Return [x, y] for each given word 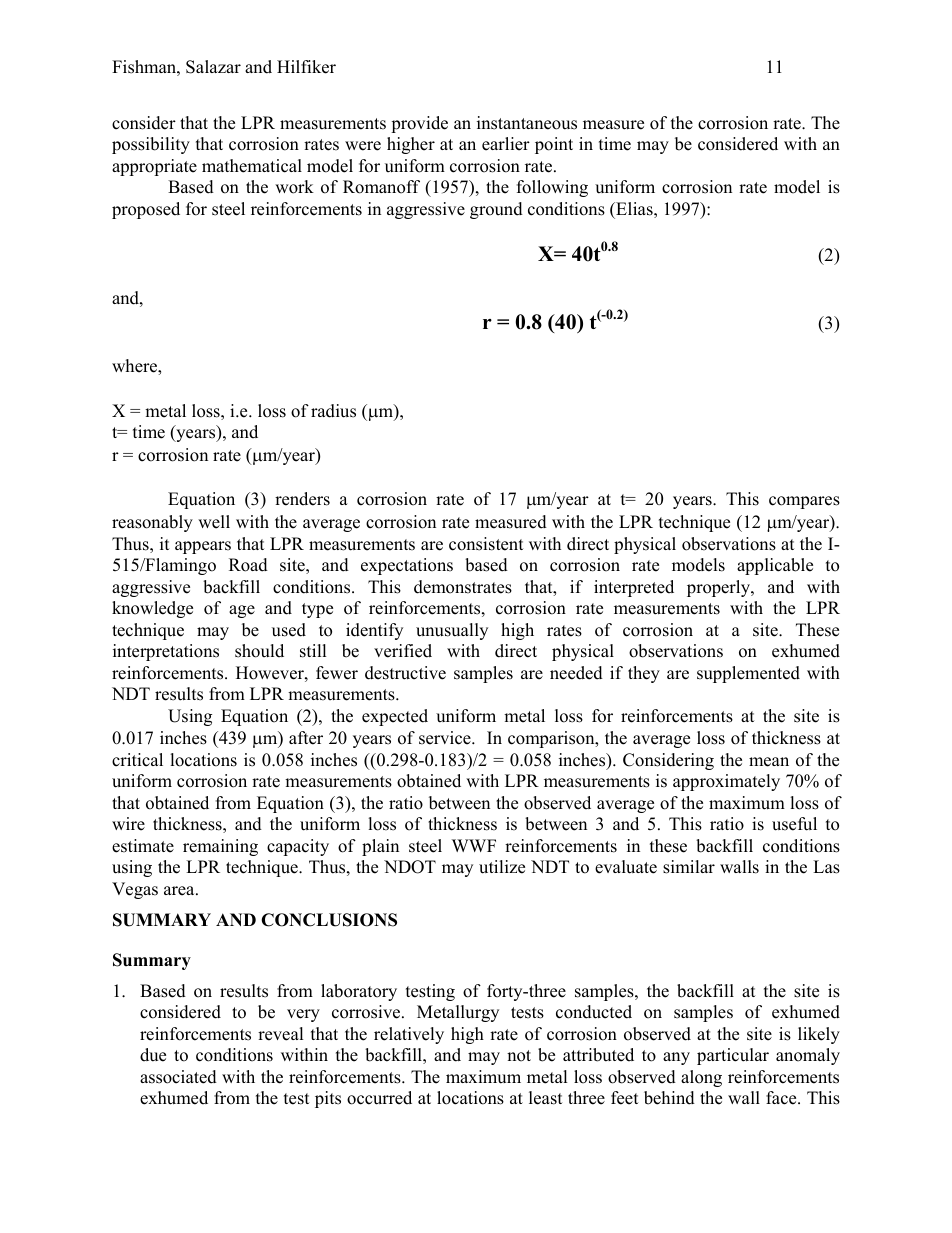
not [519, 1056]
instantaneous [527, 123]
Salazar [213, 67]
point [554, 145]
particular [733, 1056]
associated [178, 1077]
